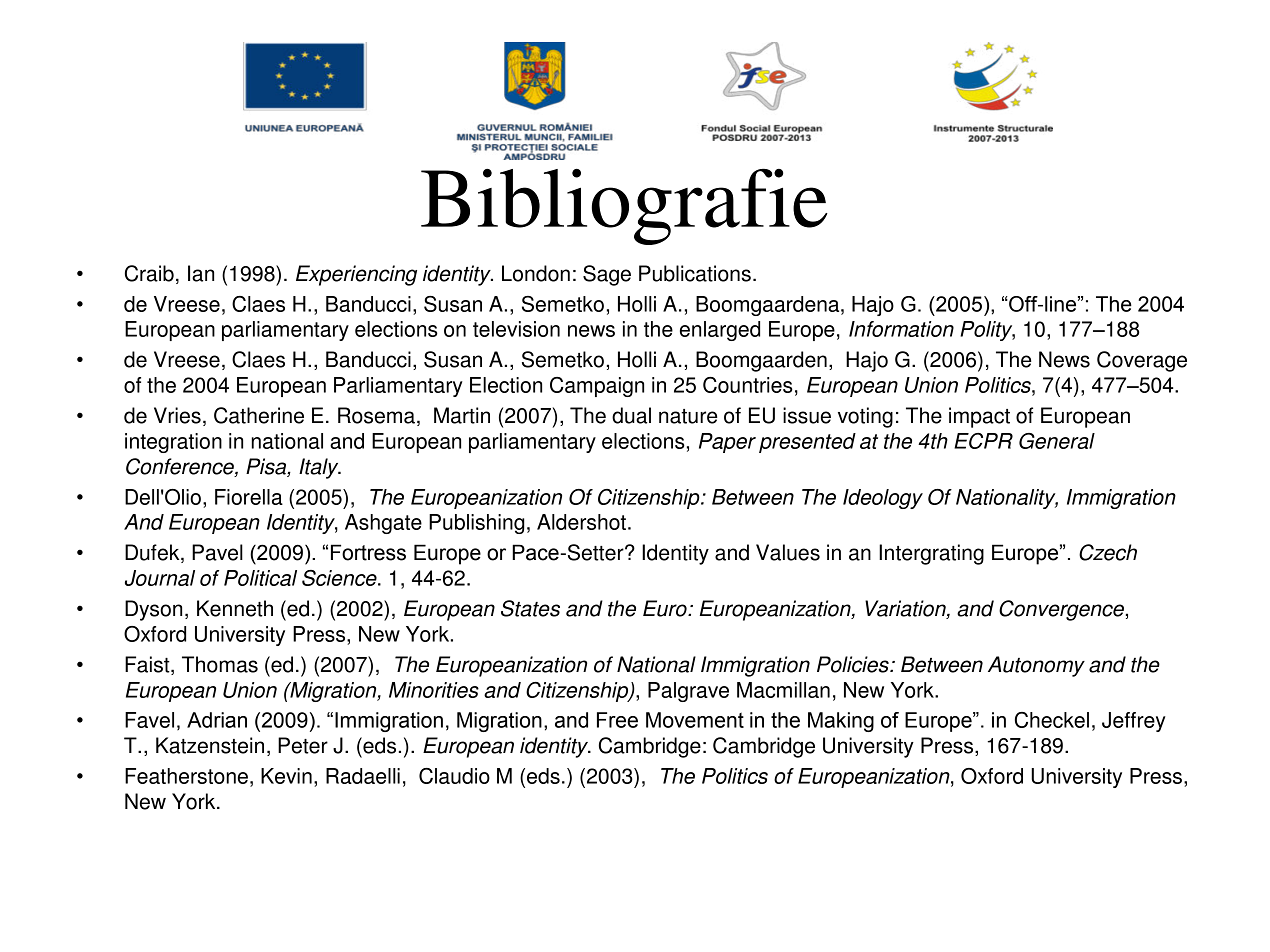 This screenshot has width=1270, height=952. Describe the element at coordinates (607, 275) in the screenshot. I see `Sage` at that location.
